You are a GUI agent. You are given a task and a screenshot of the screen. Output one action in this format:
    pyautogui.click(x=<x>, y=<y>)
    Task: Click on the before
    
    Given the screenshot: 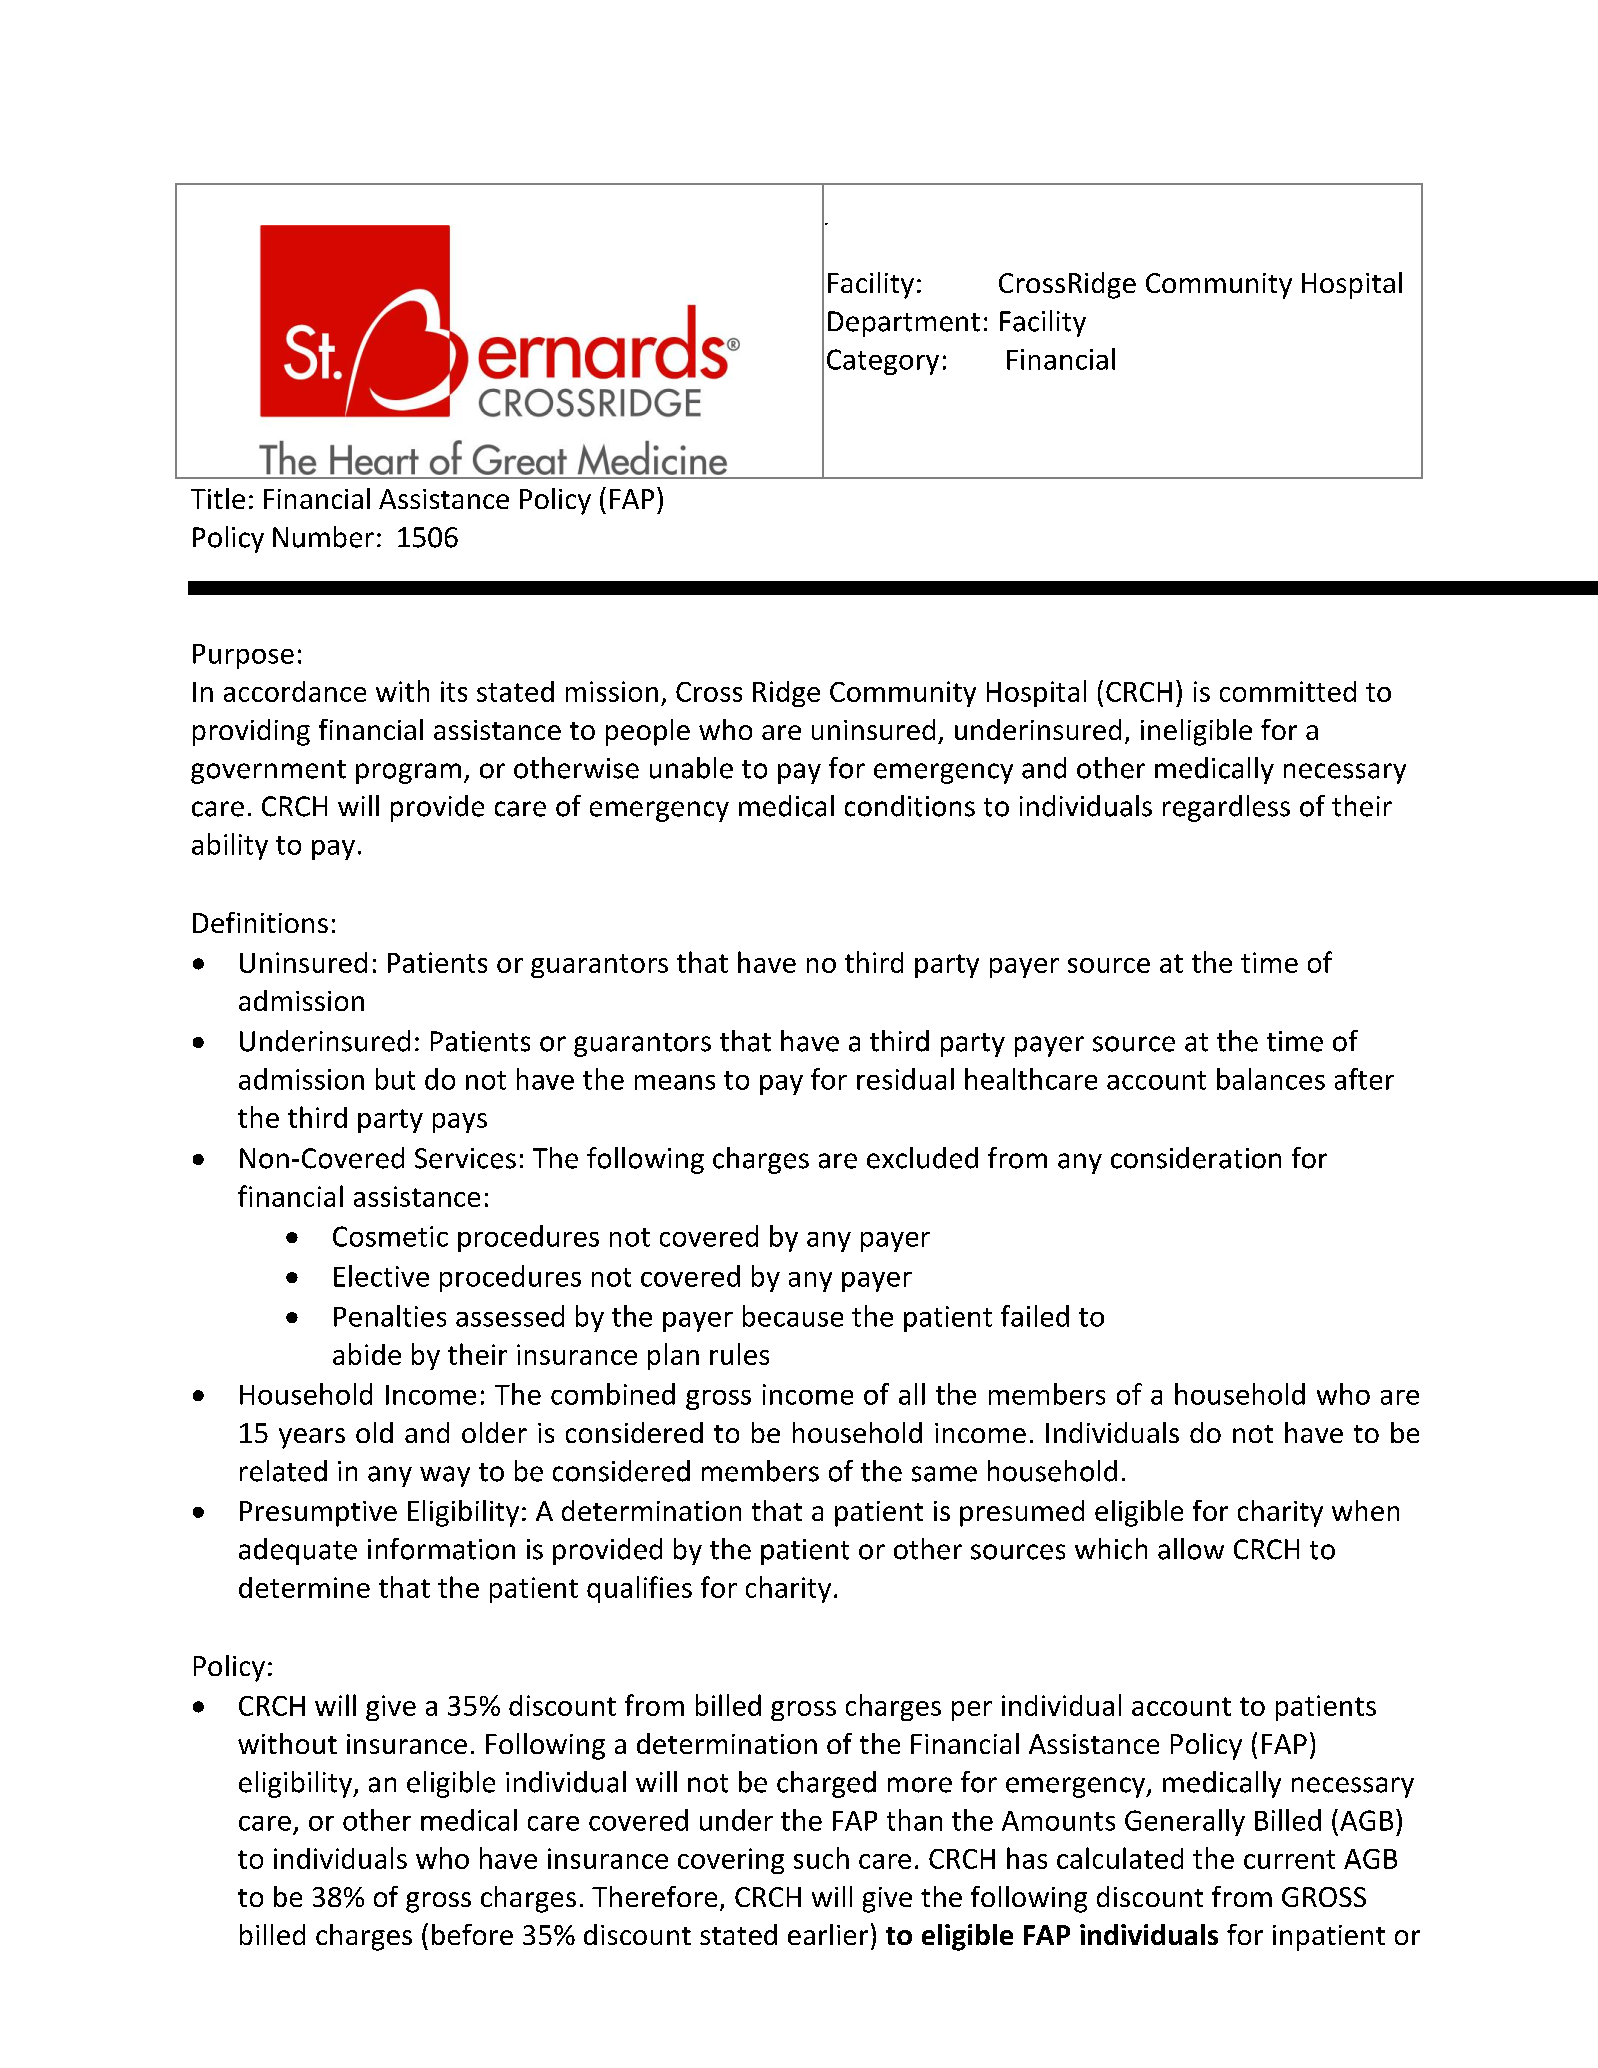 What is the action you would take?
    pyautogui.click(x=472, y=1934)
